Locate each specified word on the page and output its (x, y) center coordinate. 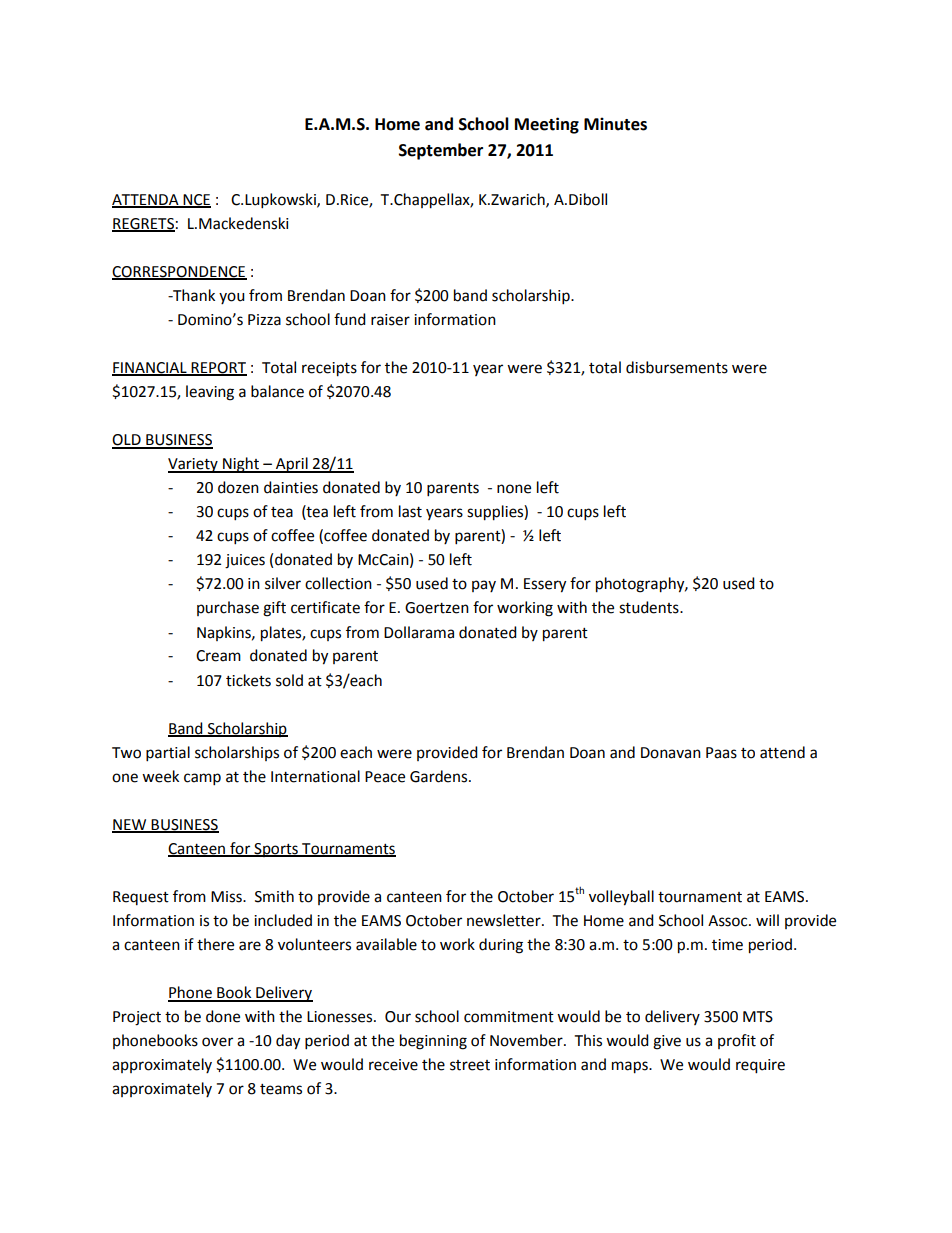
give (667, 1042)
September (441, 151)
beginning (433, 1042)
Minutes (615, 124)
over (217, 1042)
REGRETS (143, 224)
